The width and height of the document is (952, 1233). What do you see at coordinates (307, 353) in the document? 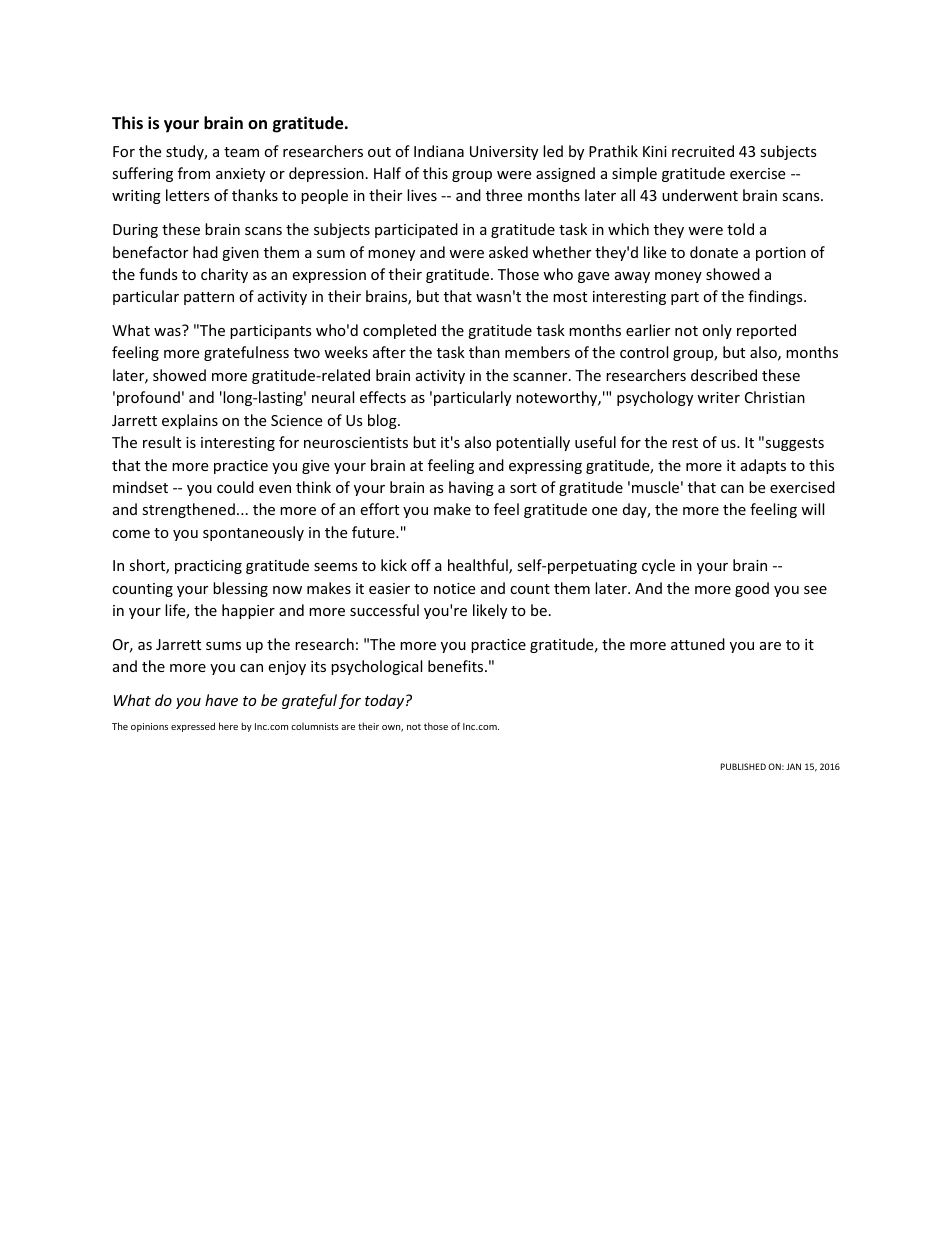
I see `two` at bounding box center [307, 353].
